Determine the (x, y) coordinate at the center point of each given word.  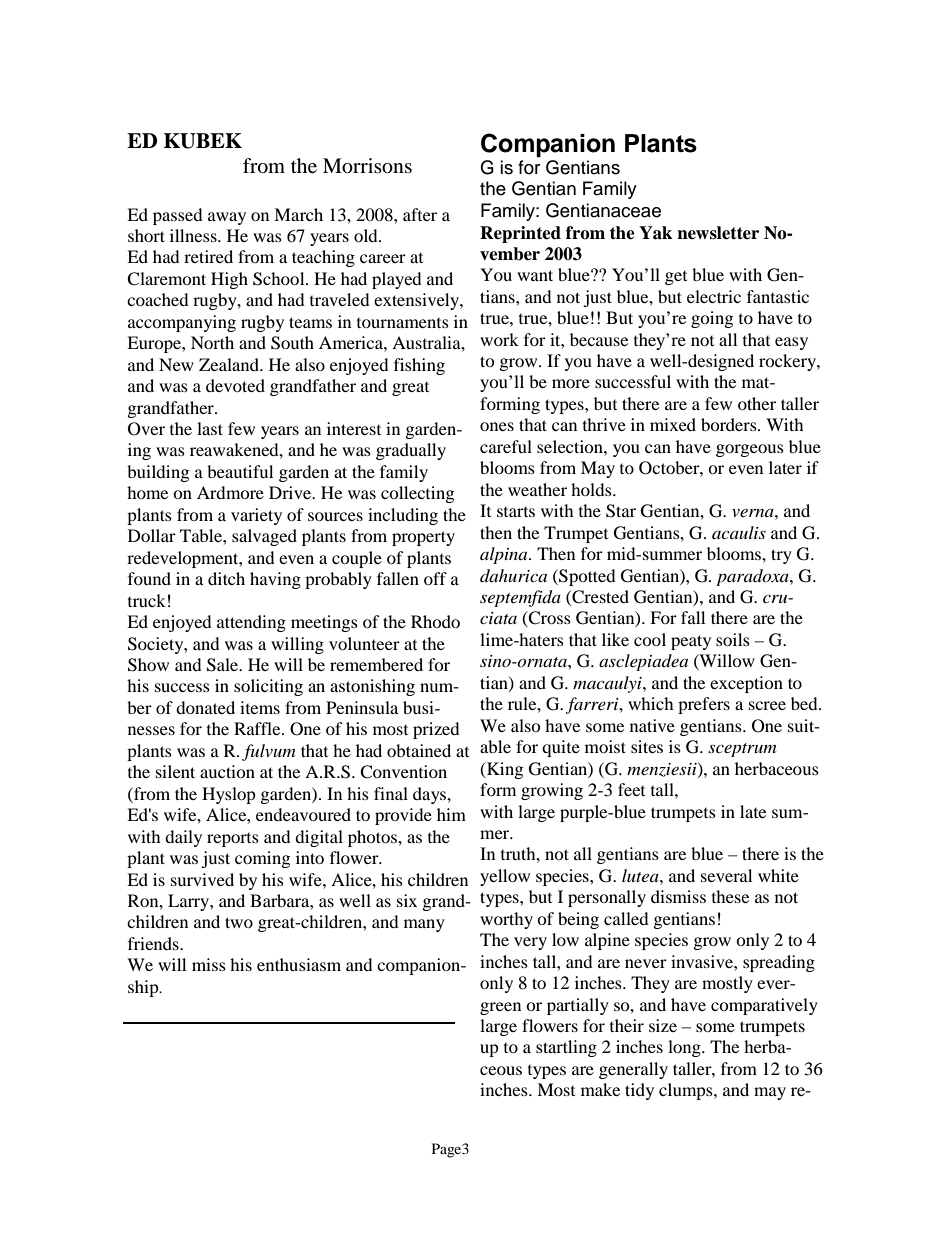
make (600, 1089)
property (423, 538)
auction (227, 771)
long (685, 1048)
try (781, 556)
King (504, 770)
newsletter (718, 233)
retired (208, 256)
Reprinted (520, 234)
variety (256, 516)
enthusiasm (299, 964)
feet (631, 789)
